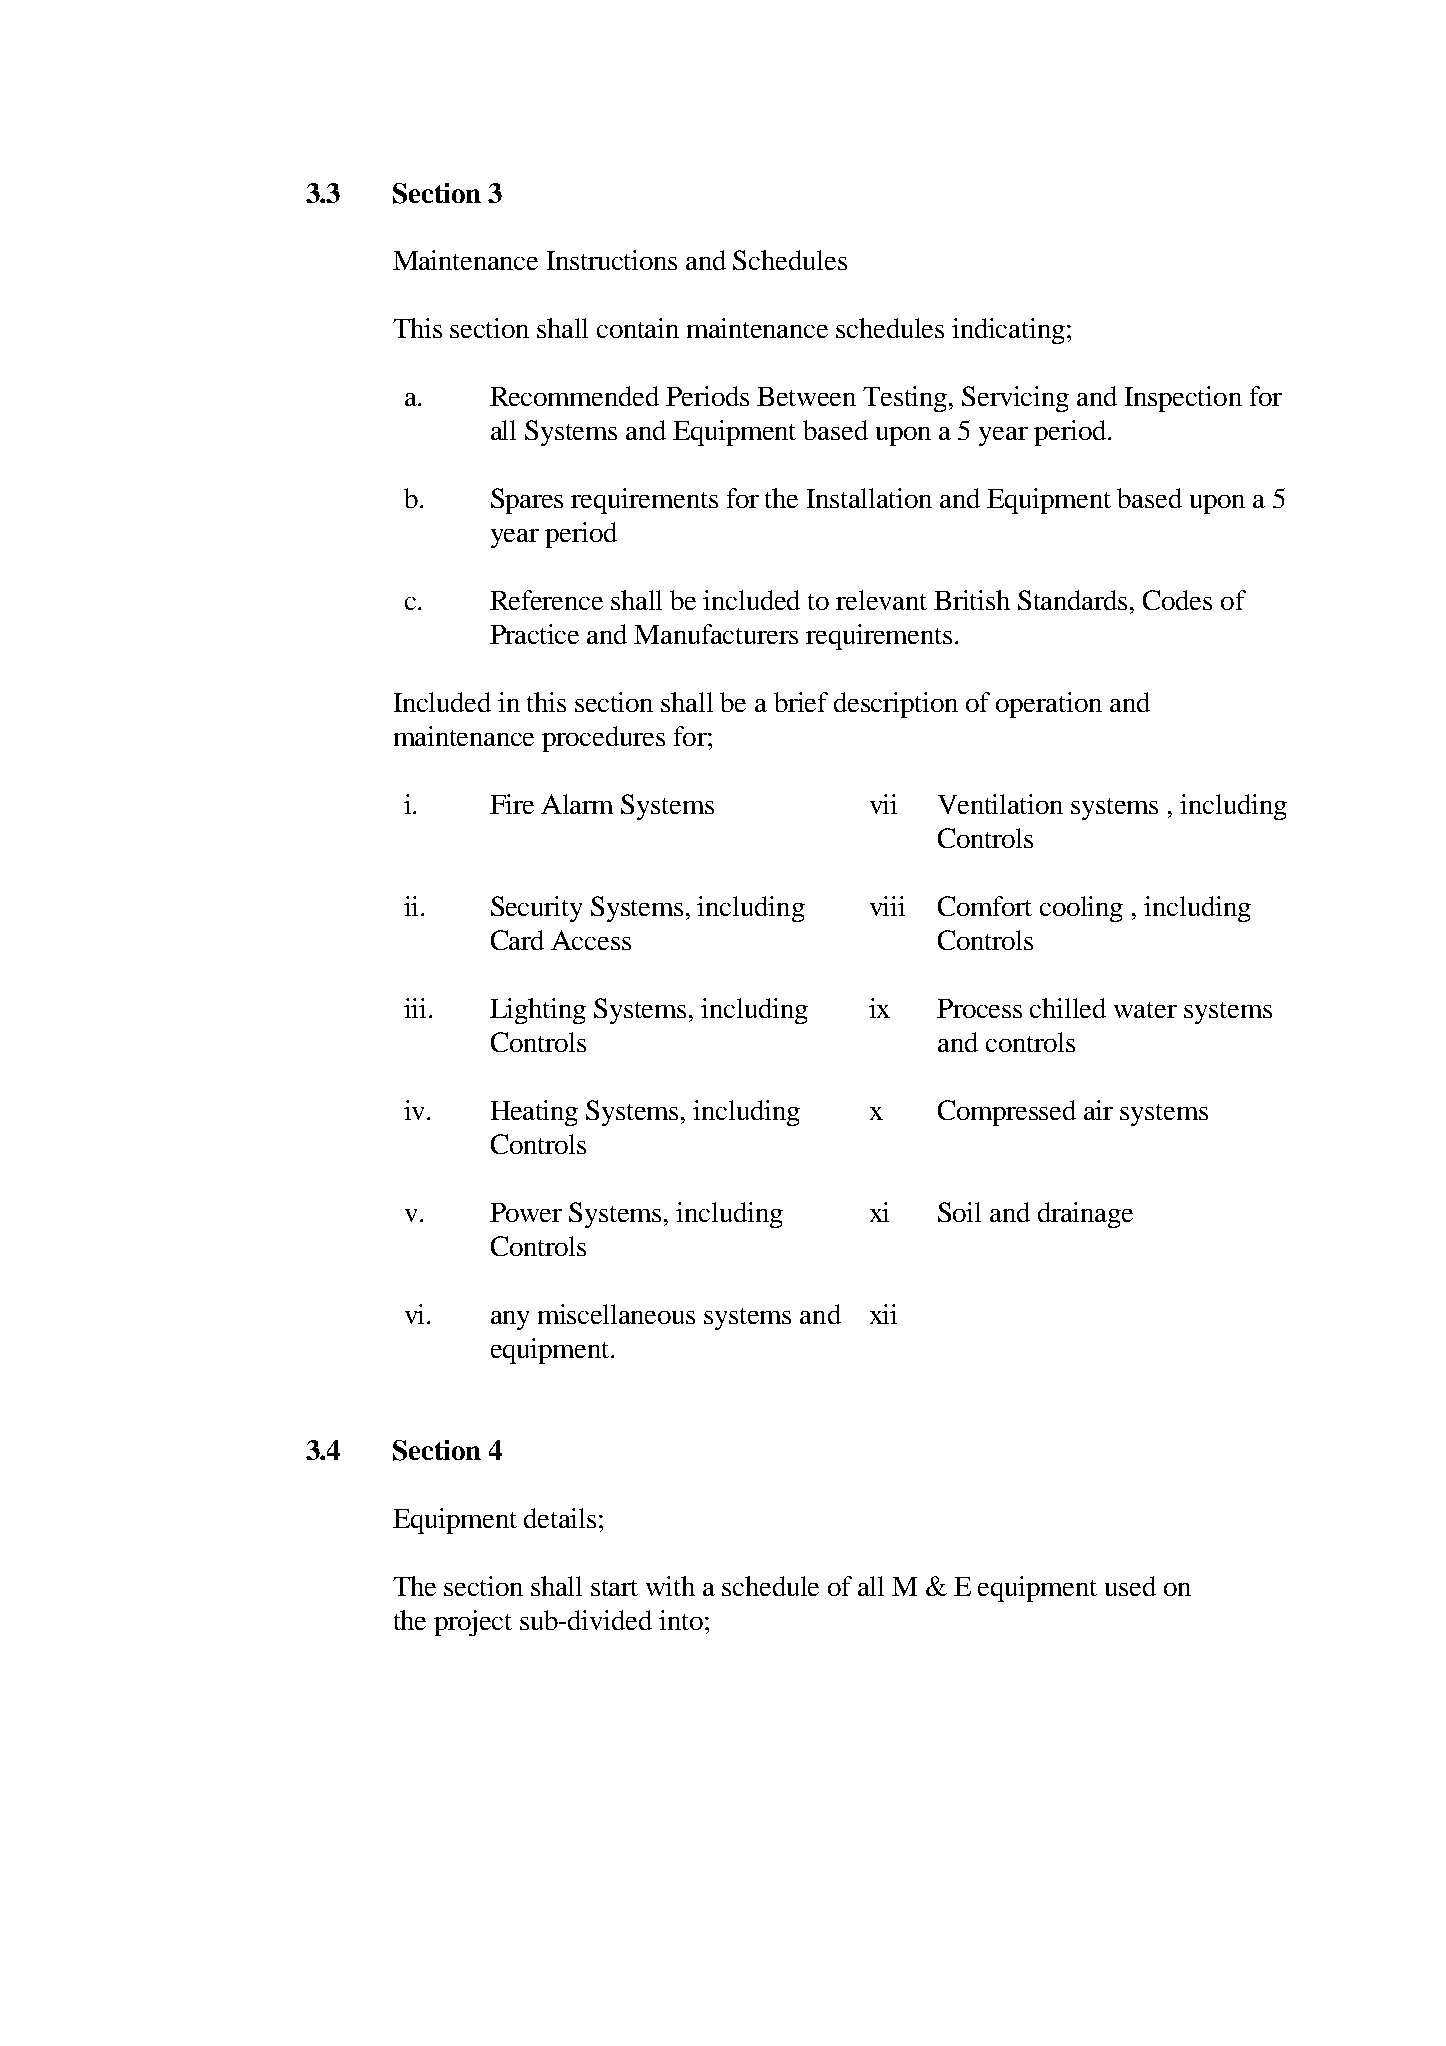  What do you see at coordinates (801, 702) in the document?
I see `brief` at bounding box center [801, 702].
